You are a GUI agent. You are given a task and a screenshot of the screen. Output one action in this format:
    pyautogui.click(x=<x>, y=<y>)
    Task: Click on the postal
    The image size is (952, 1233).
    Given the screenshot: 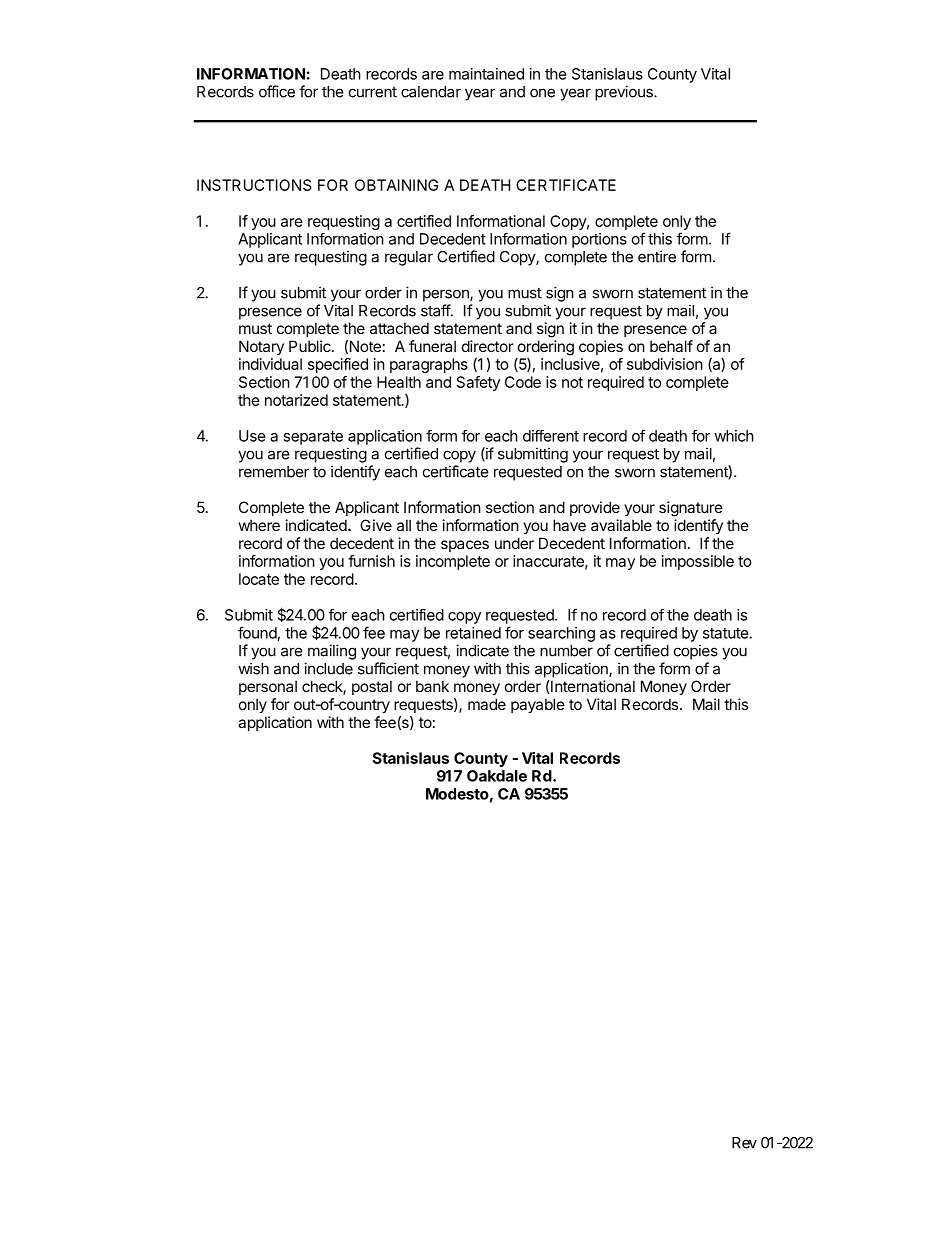 What is the action you would take?
    pyautogui.click(x=372, y=687)
